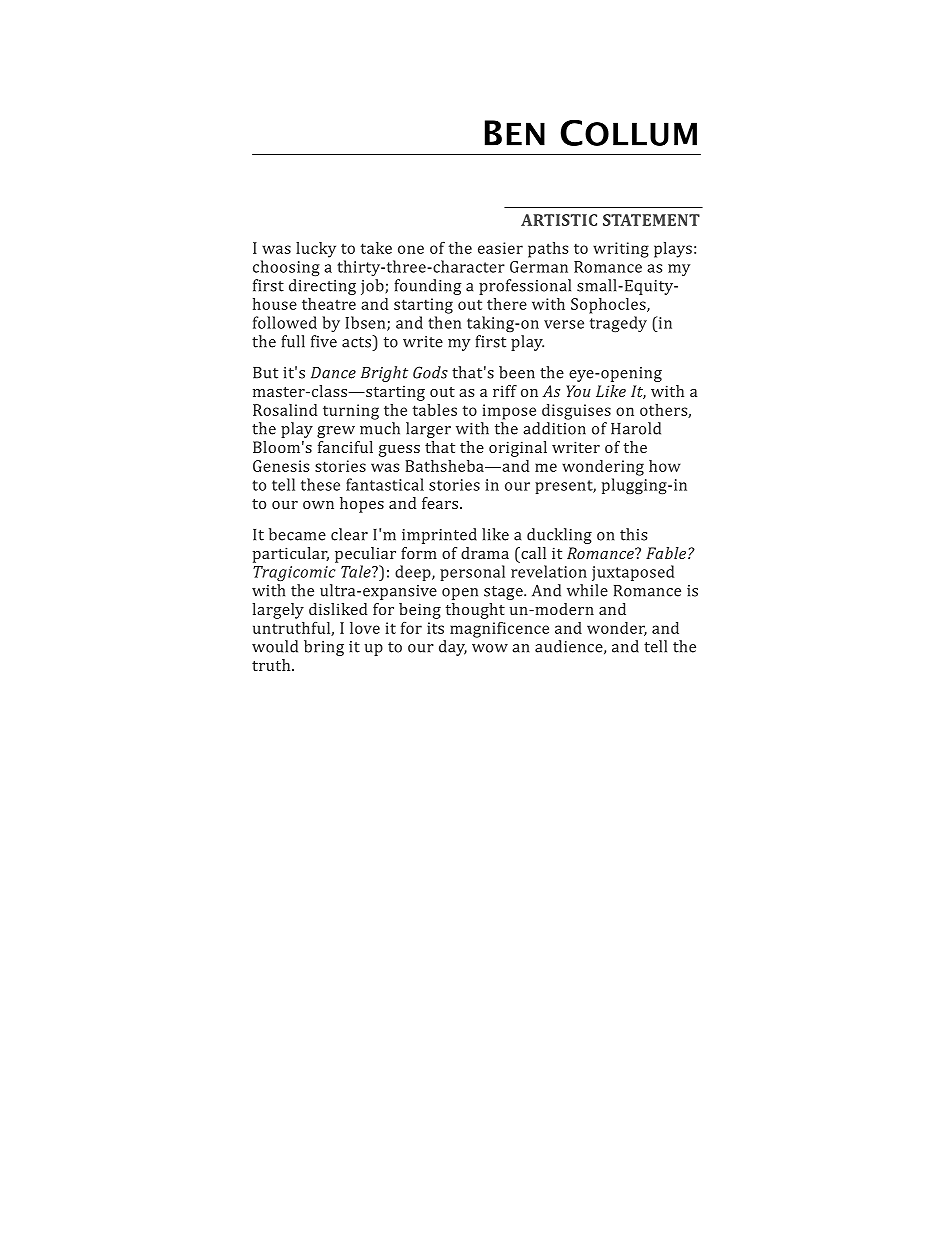 The width and height of the screenshot is (952, 1233). What do you see at coordinates (439, 536) in the screenshot?
I see `imprinted` at bounding box center [439, 536].
